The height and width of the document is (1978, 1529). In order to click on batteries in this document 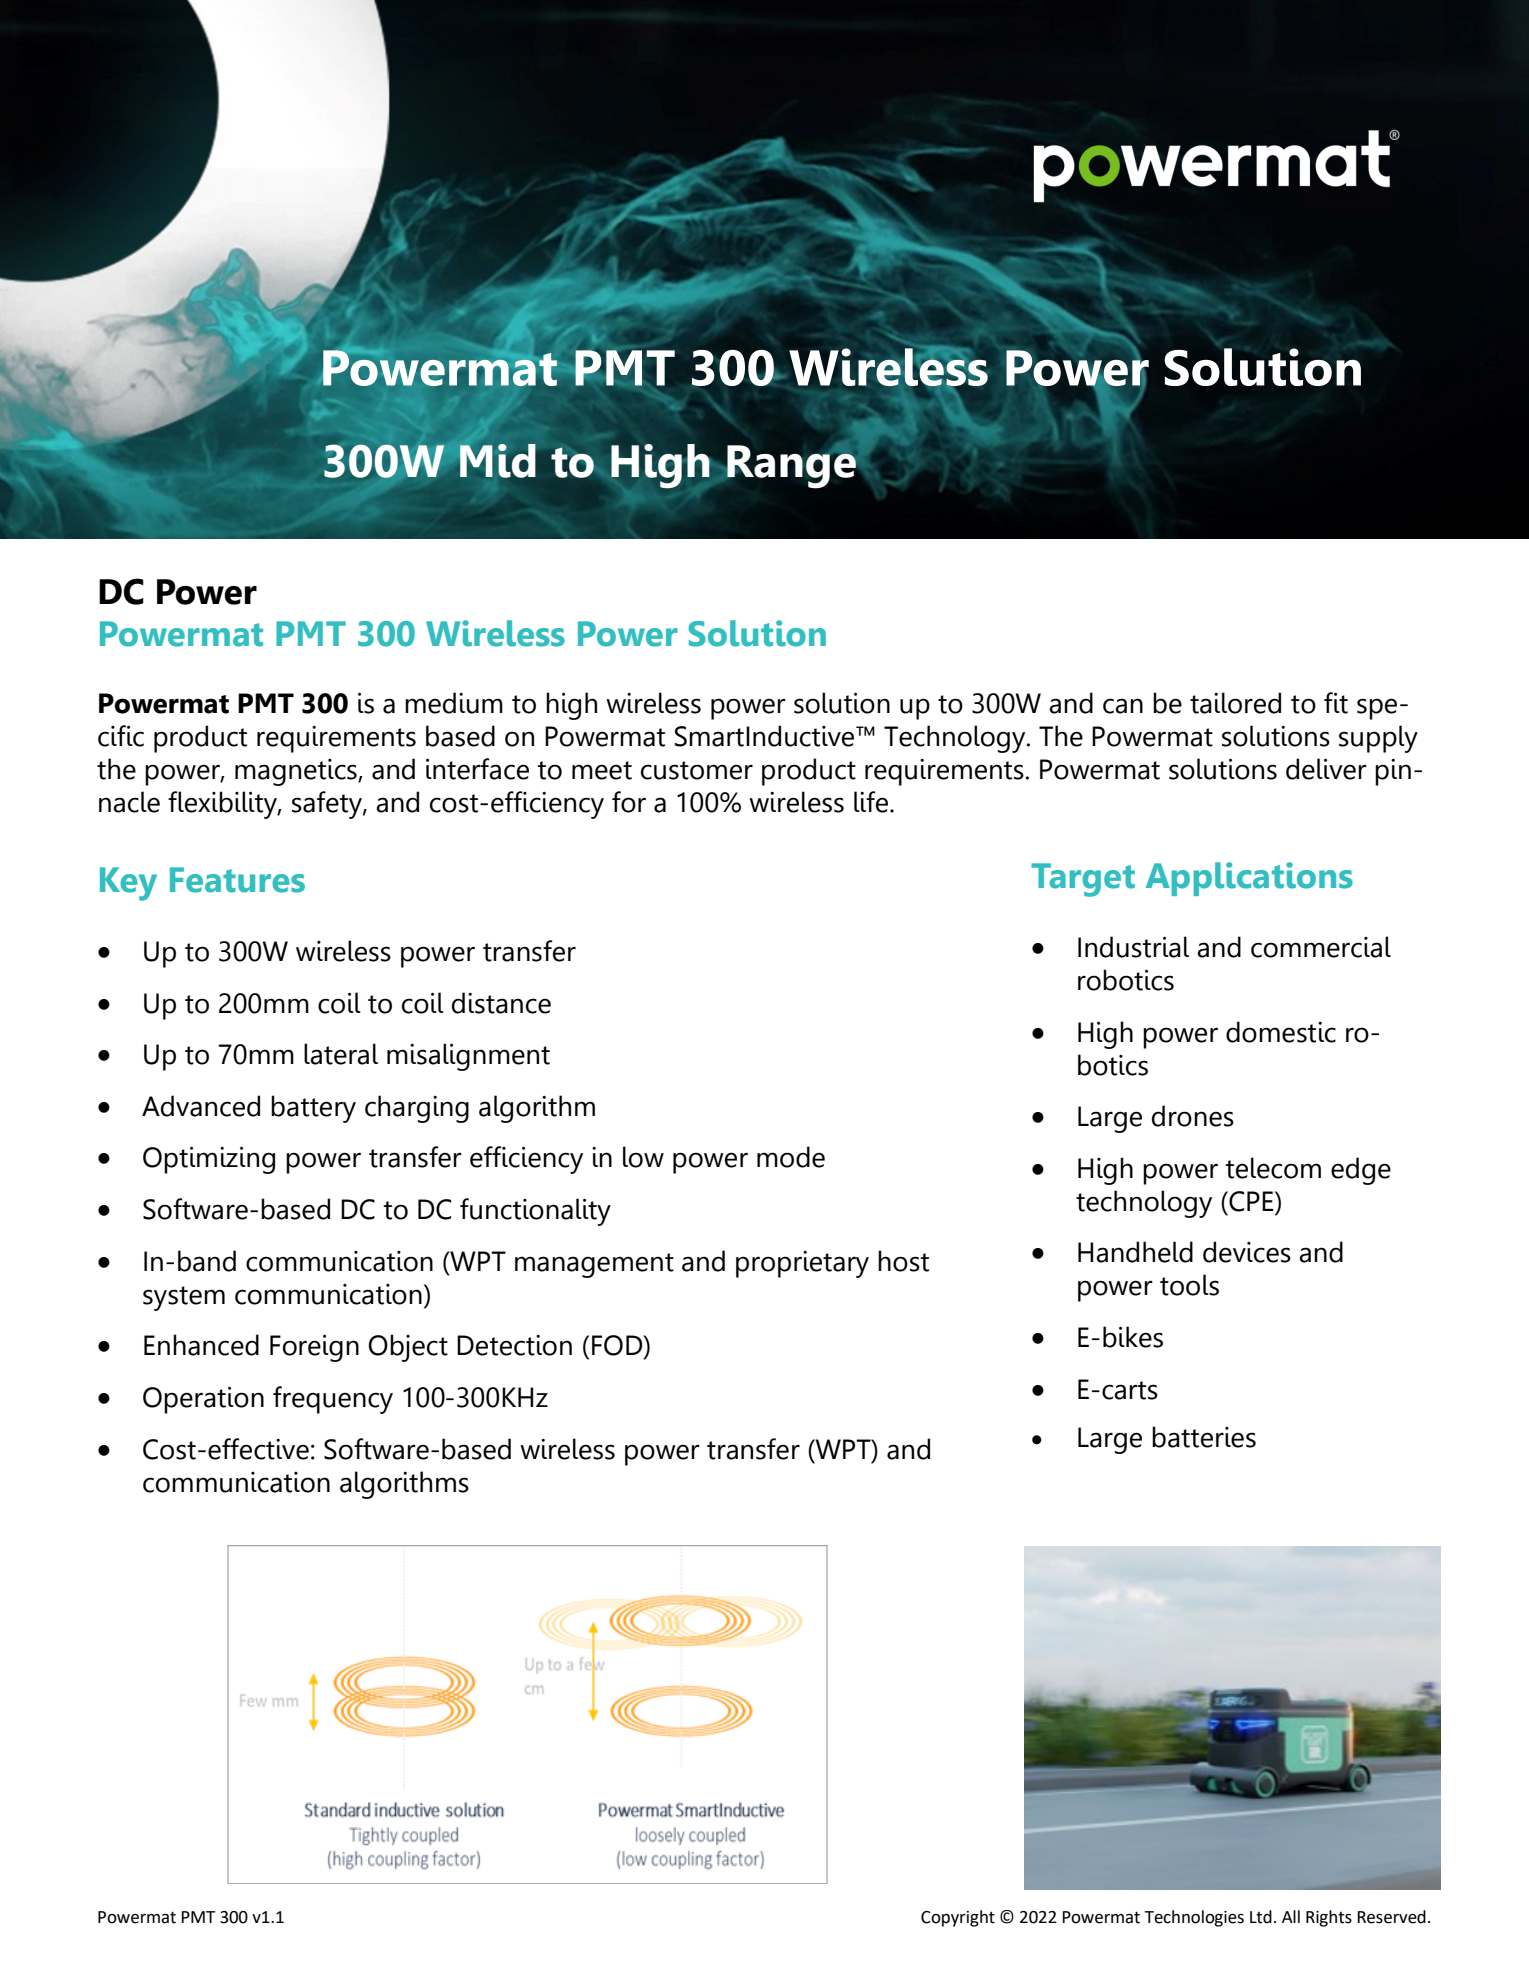, I will do `click(1204, 1437)`.
